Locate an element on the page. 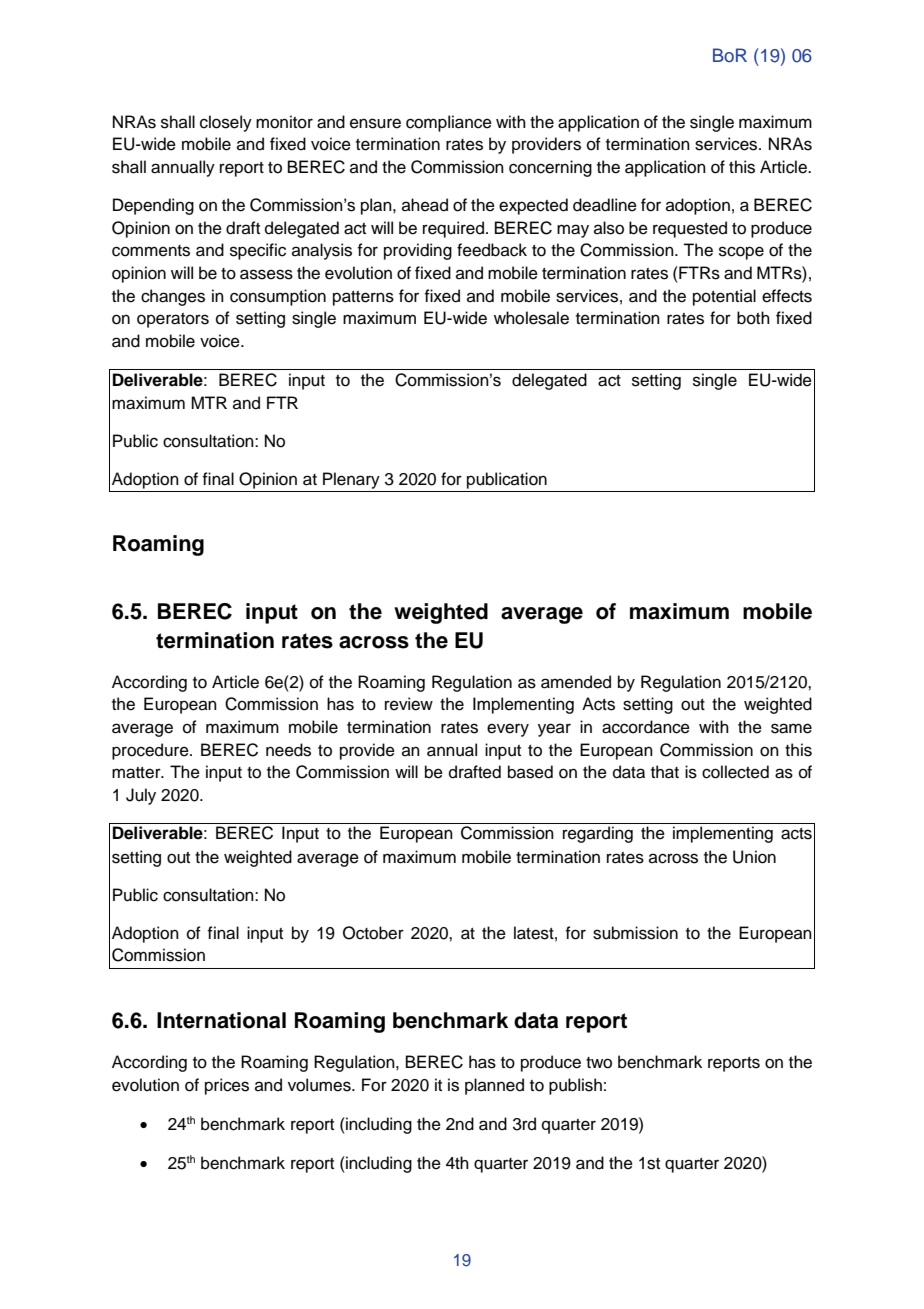 The width and height of the document is (924, 1309). review is located at coordinates (409, 704).
